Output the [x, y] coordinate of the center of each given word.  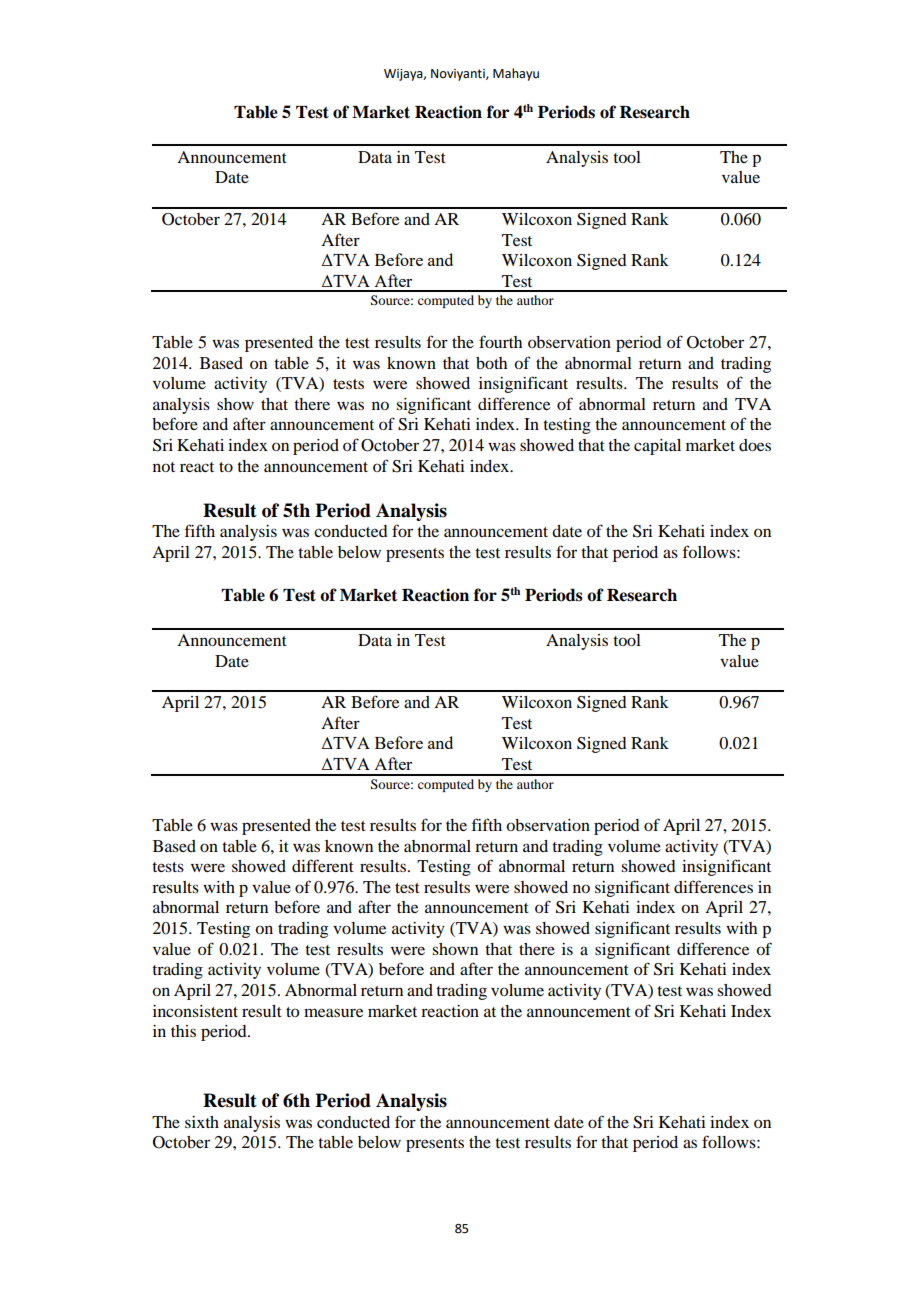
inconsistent [195, 1011]
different [323, 865]
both [491, 363]
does [755, 445]
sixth [202, 1122]
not [164, 467]
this [183, 1031]
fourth [500, 341]
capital [657, 447]
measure [333, 1012]
